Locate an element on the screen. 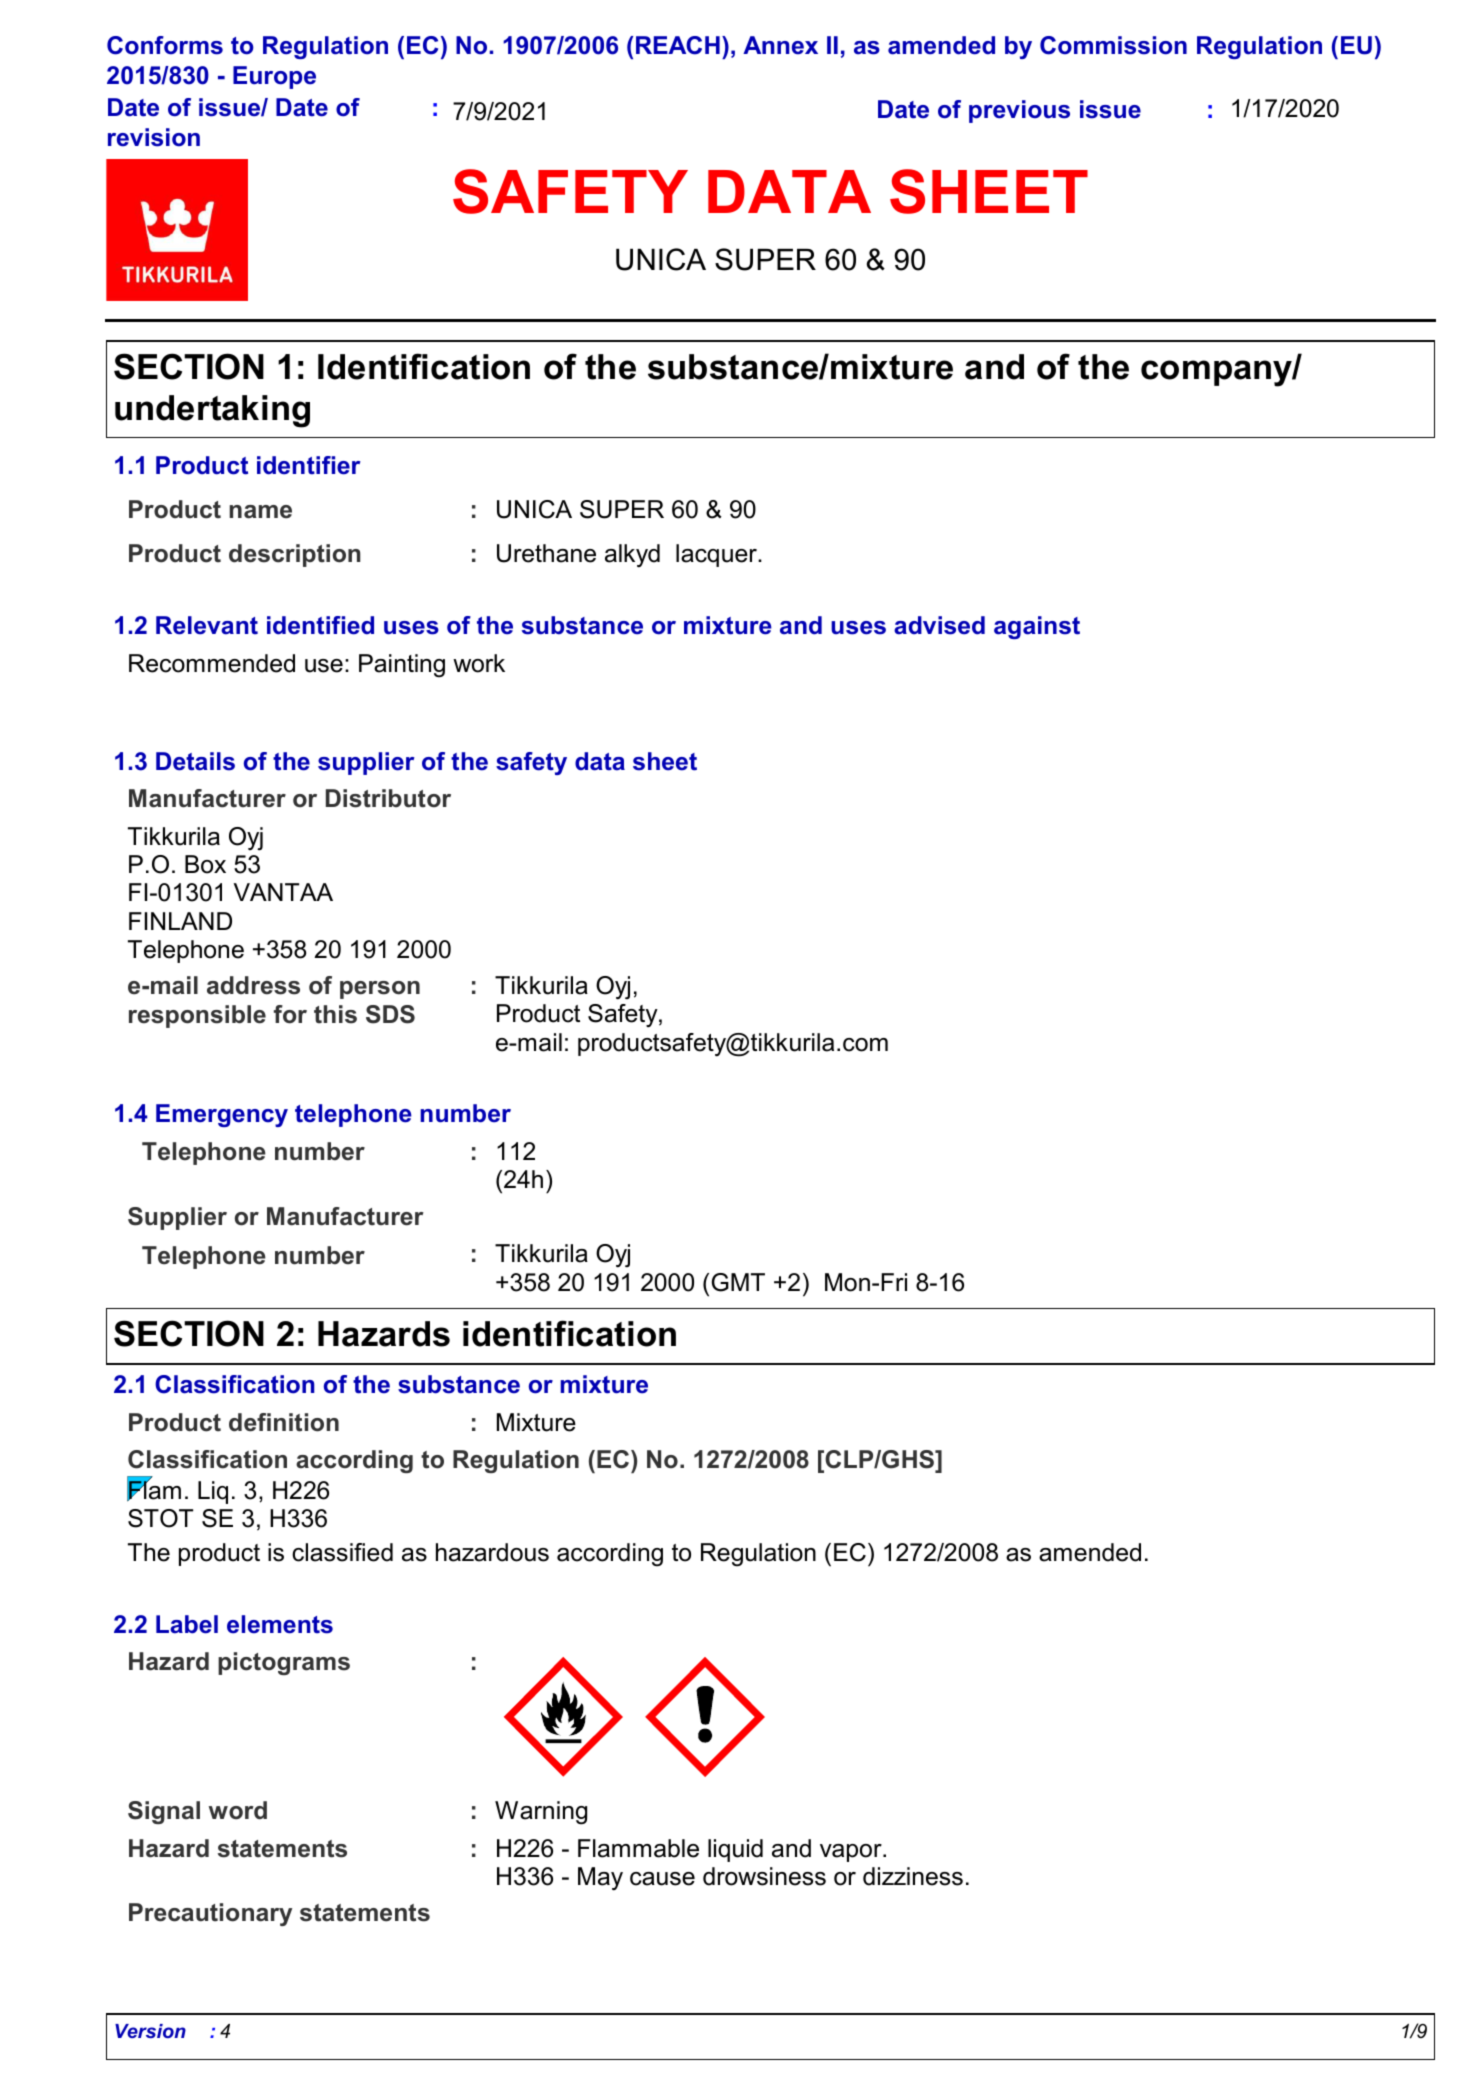 The image size is (1484, 2100). Europe is located at coordinates (274, 77).
